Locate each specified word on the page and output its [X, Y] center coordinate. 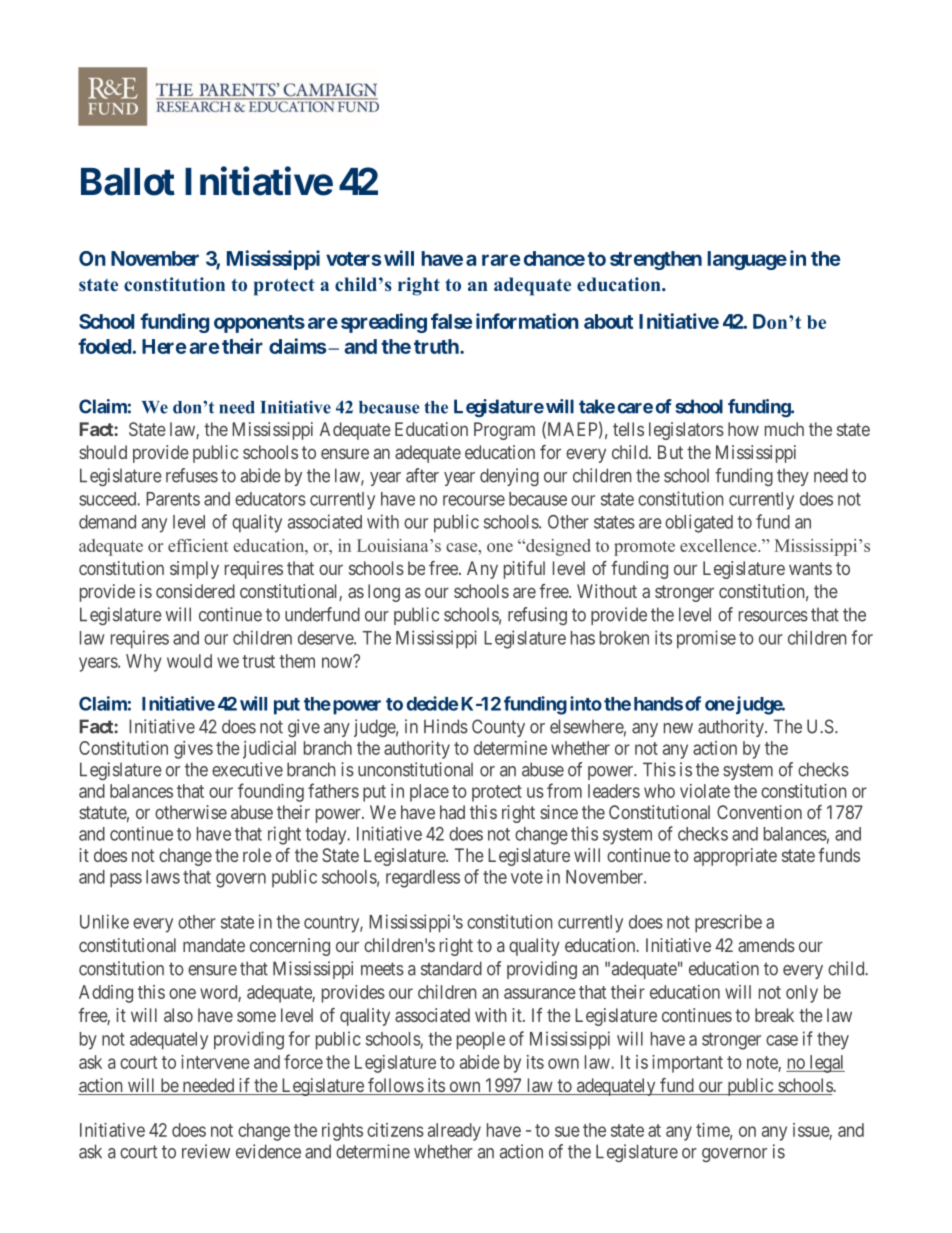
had [452, 812]
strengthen [656, 260]
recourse [474, 500]
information [527, 321]
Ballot [128, 182]
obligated [699, 523]
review [206, 1151]
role [257, 855]
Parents [173, 499]
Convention [759, 812]
